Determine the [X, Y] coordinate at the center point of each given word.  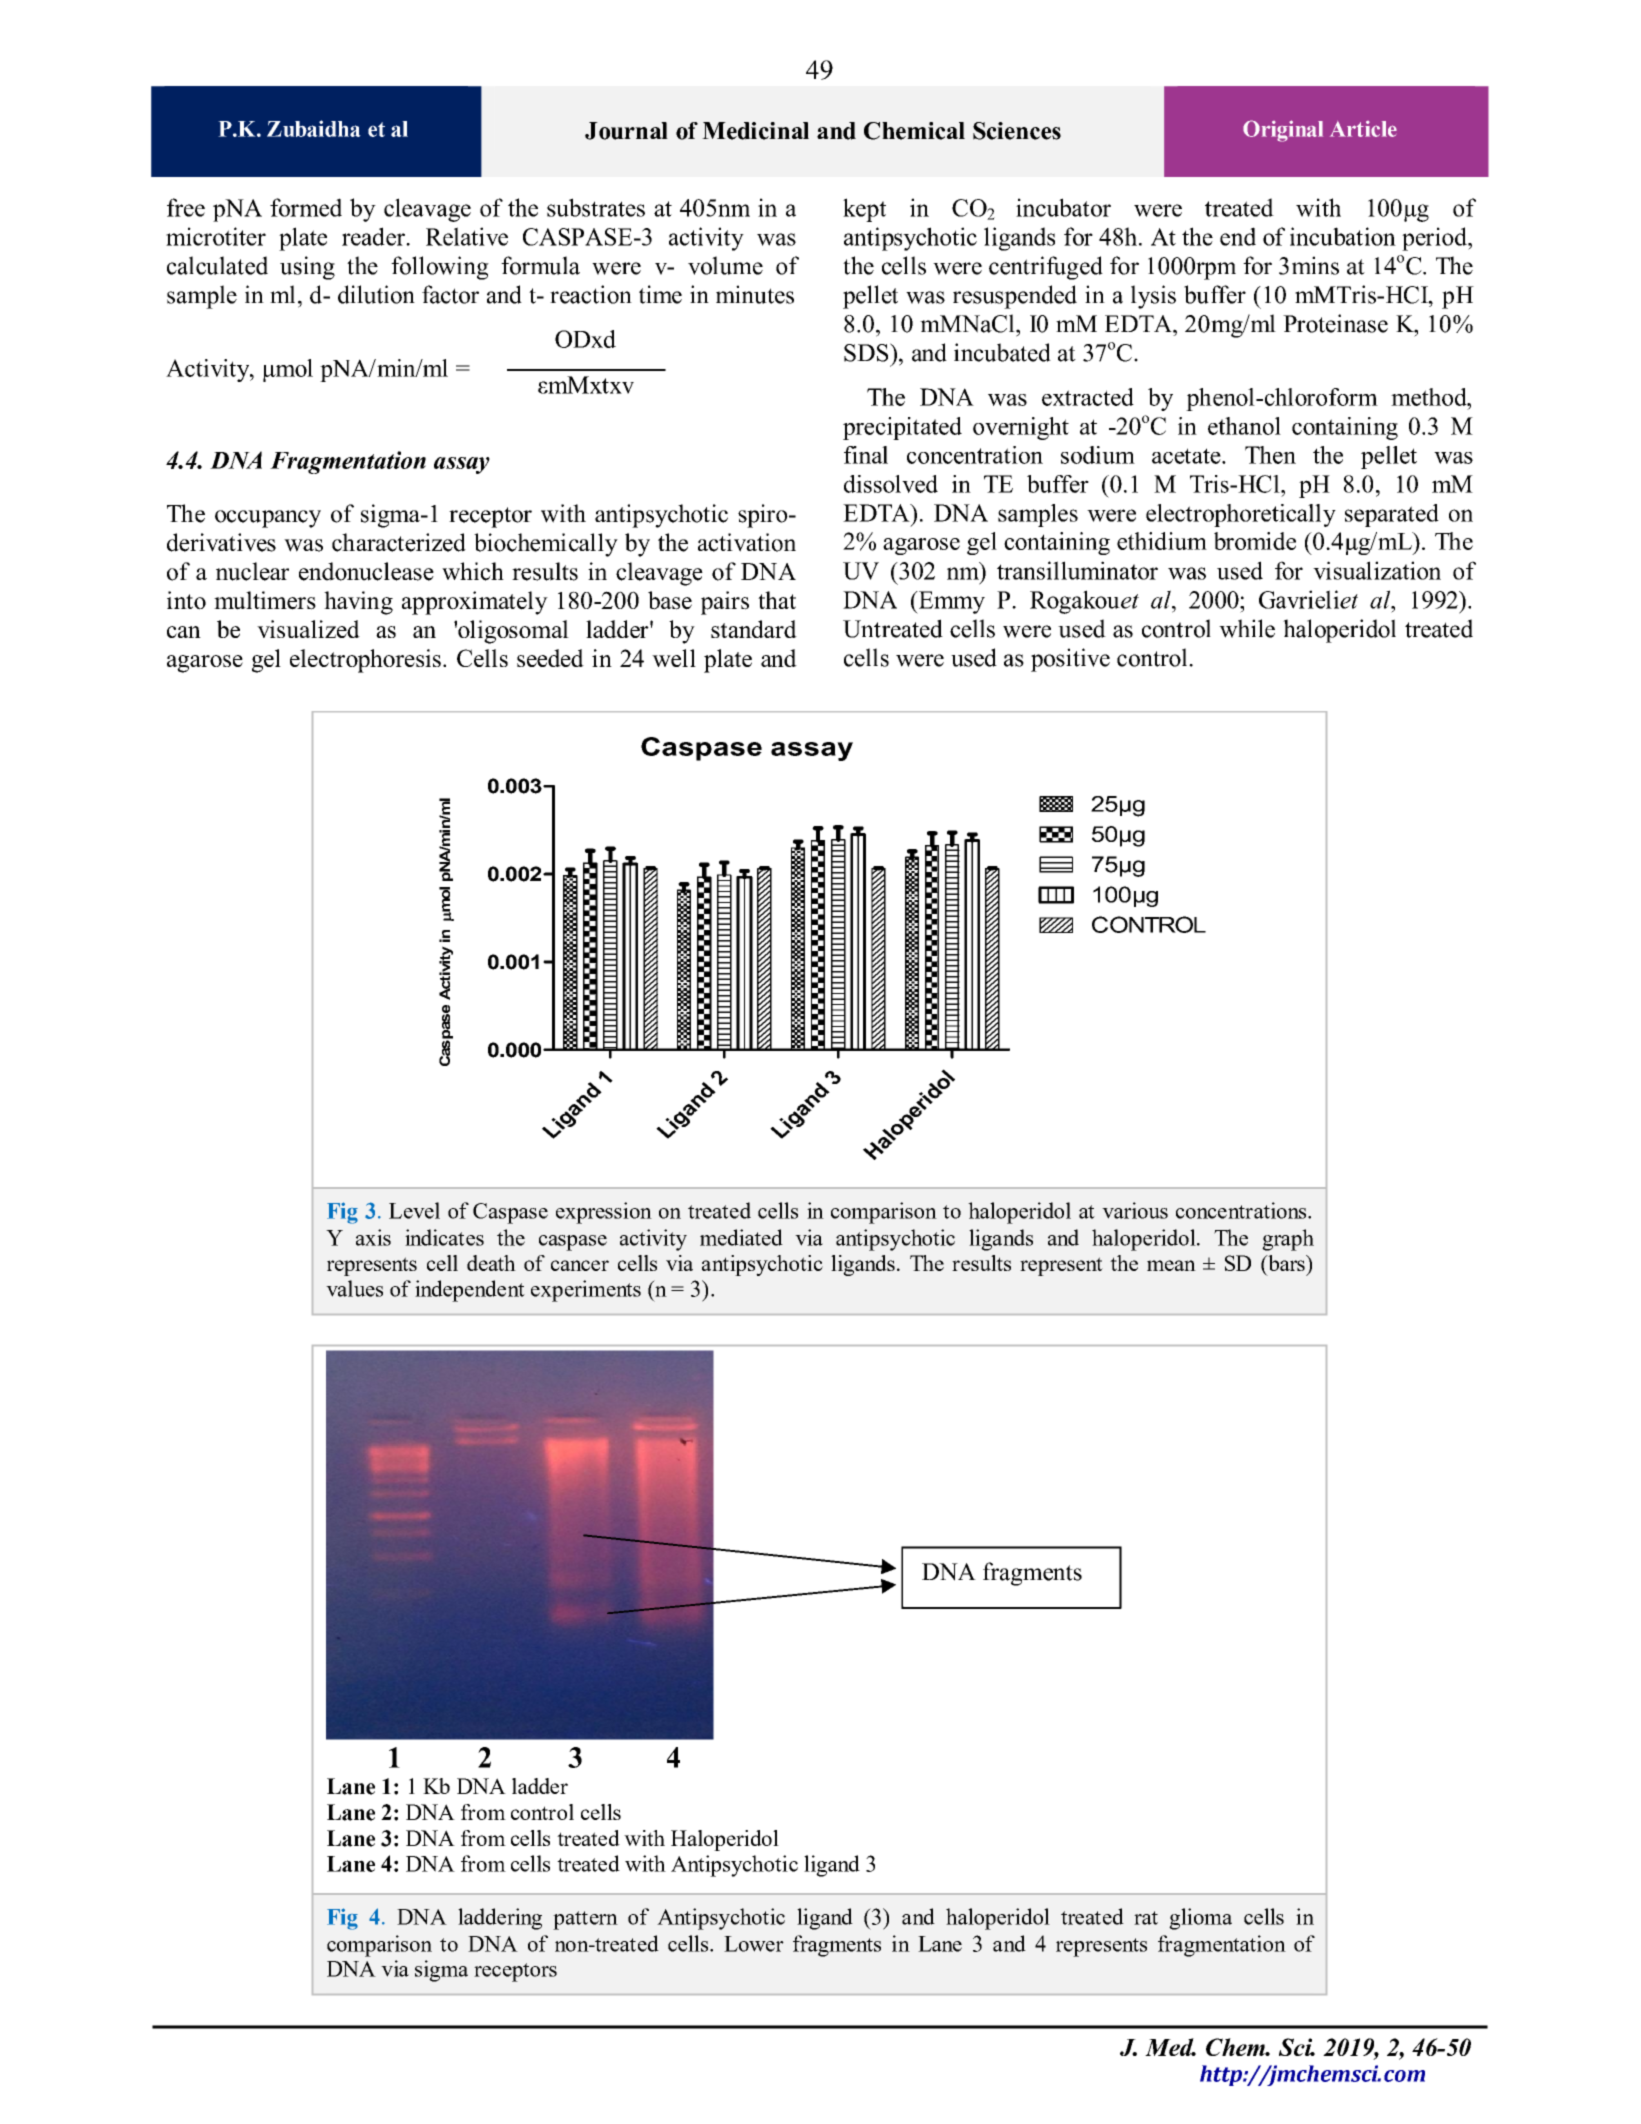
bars [1286, 1263]
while [1247, 628]
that [777, 600]
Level [414, 1210]
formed [306, 207]
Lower [754, 1944]
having [358, 603]
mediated [741, 1237]
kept [864, 210]
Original [1283, 131]
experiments [586, 1291]
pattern [585, 1920]
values [354, 1288]
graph [1288, 1240]
